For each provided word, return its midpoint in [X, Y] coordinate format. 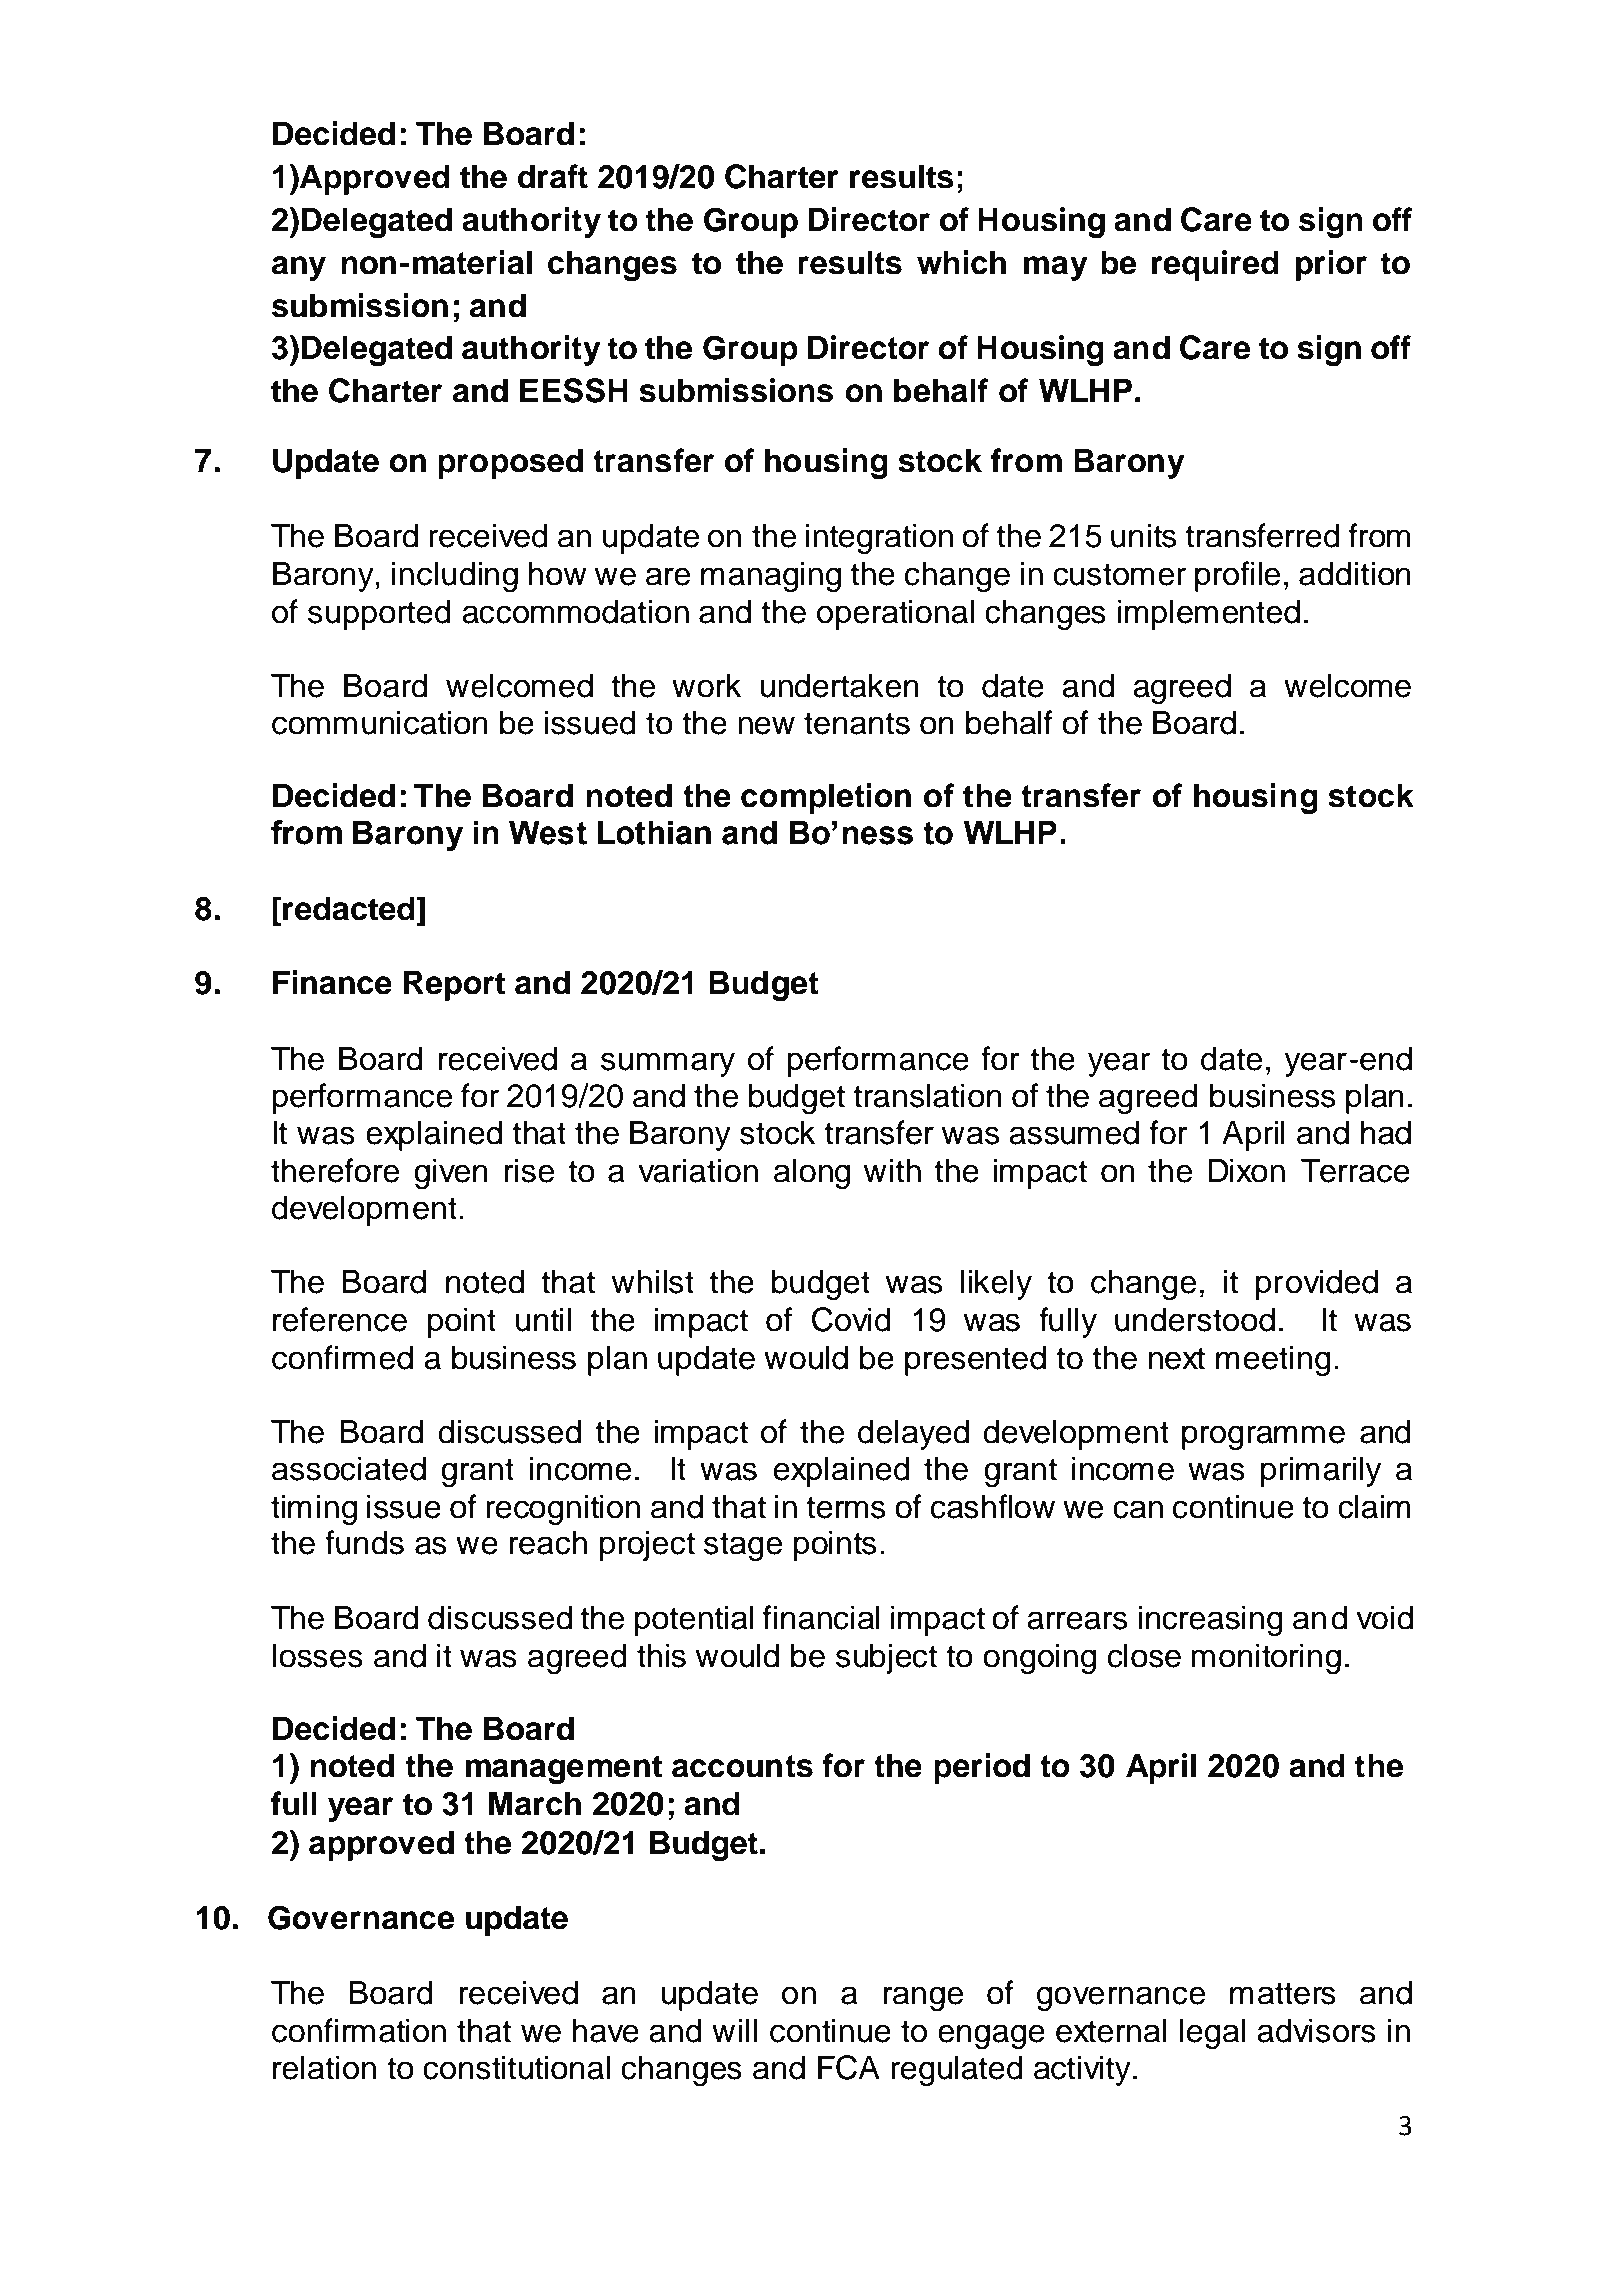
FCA [849, 2067]
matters [1283, 1993]
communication [380, 722]
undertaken [839, 685]
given [451, 1173]
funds [364, 1542]
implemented [1209, 614]
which [961, 262]
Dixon [1247, 1170]
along [812, 1173]
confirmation [359, 2030]
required [1215, 265]
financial [821, 1617]
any [299, 268]
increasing [1210, 1620]
